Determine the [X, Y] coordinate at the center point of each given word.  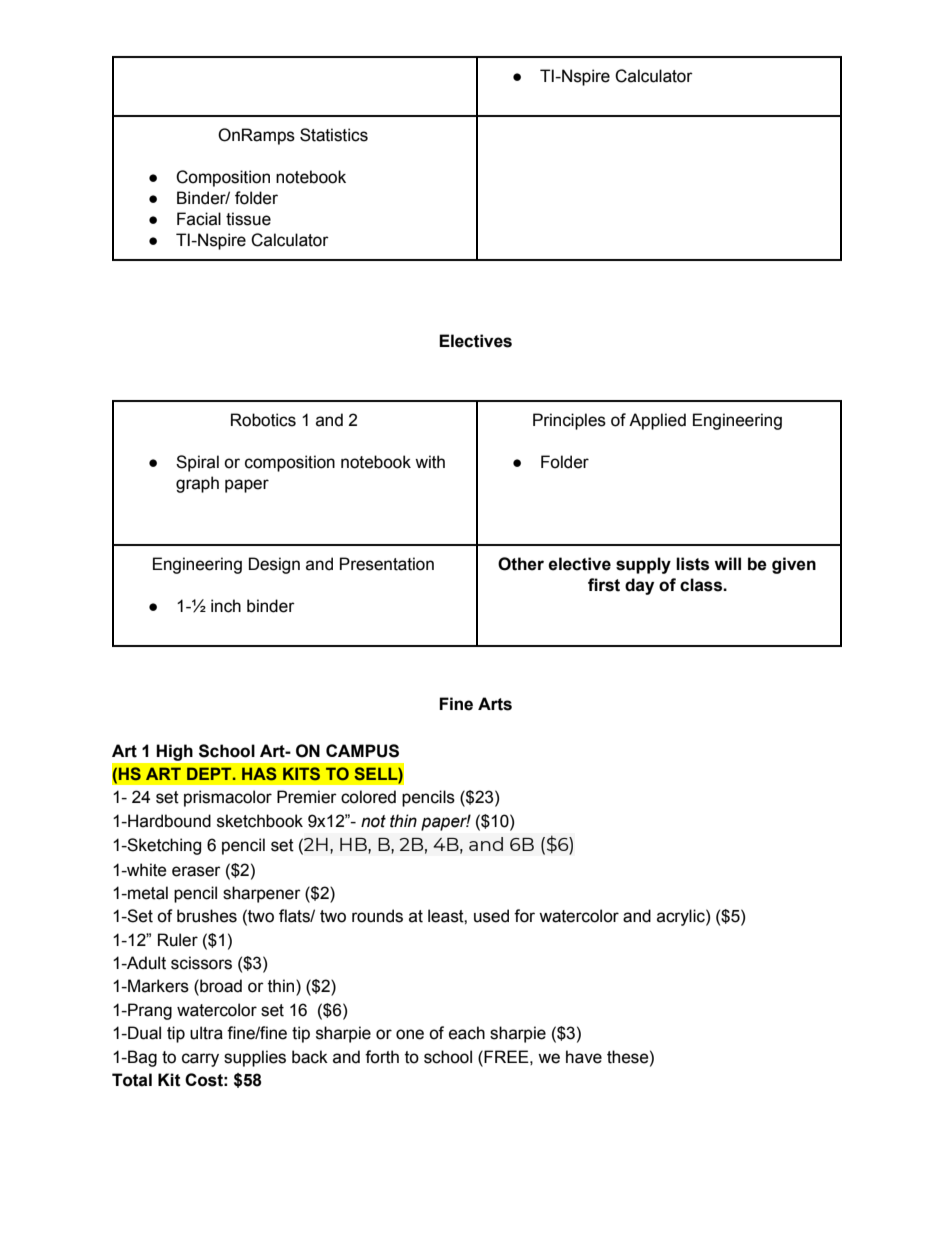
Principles [569, 421]
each [467, 1033]
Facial [199, 219]
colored [368, 797]
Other [521, 564]
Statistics [334, 135]
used [491, 916]
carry [200, 1060]
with [430, 462]
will [727, 563]
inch [226, 606]
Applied [657, 421]
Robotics [263, 420]
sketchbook [260, 821]
